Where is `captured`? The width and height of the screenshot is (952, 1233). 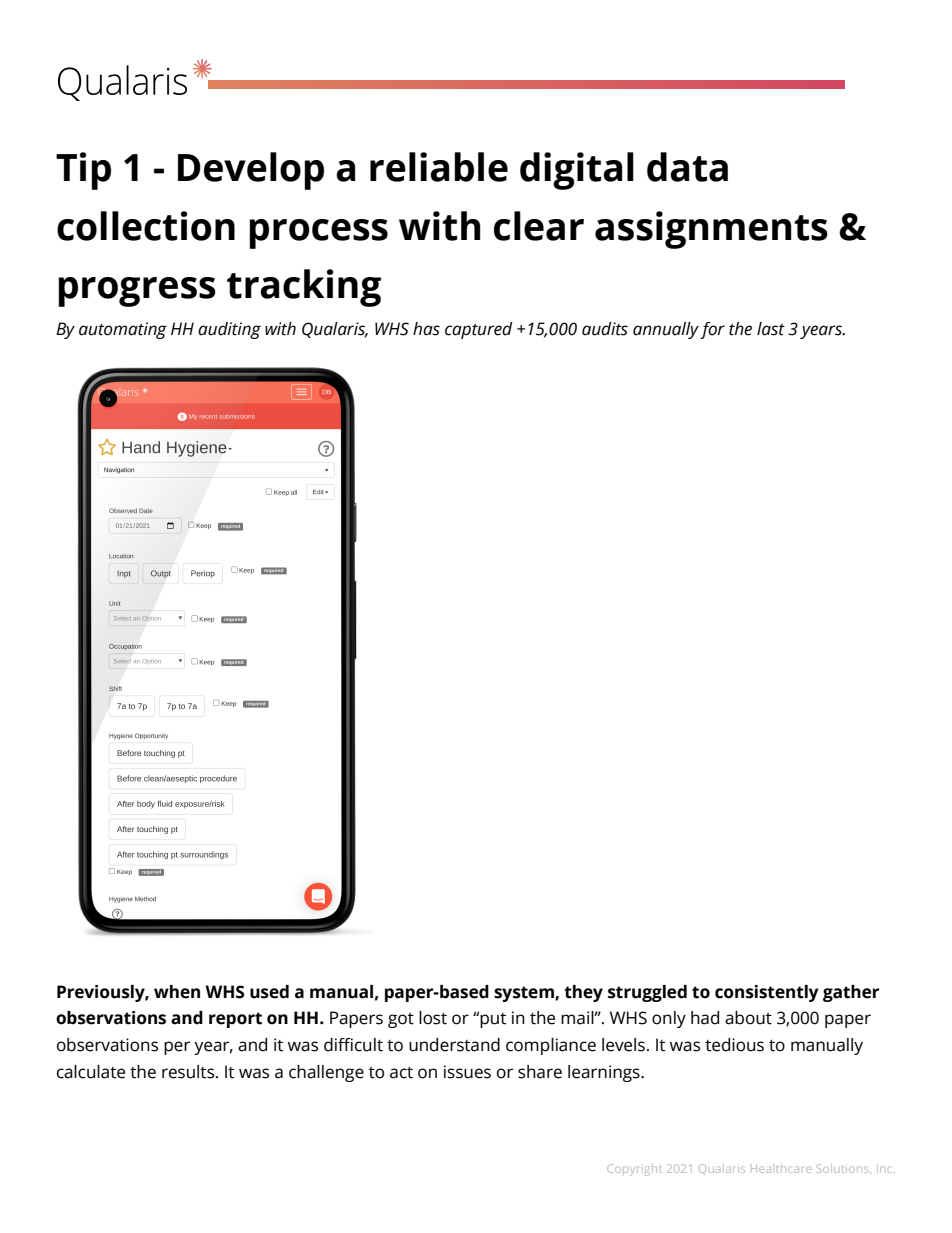 captured is located at coordinates (478, 330).
